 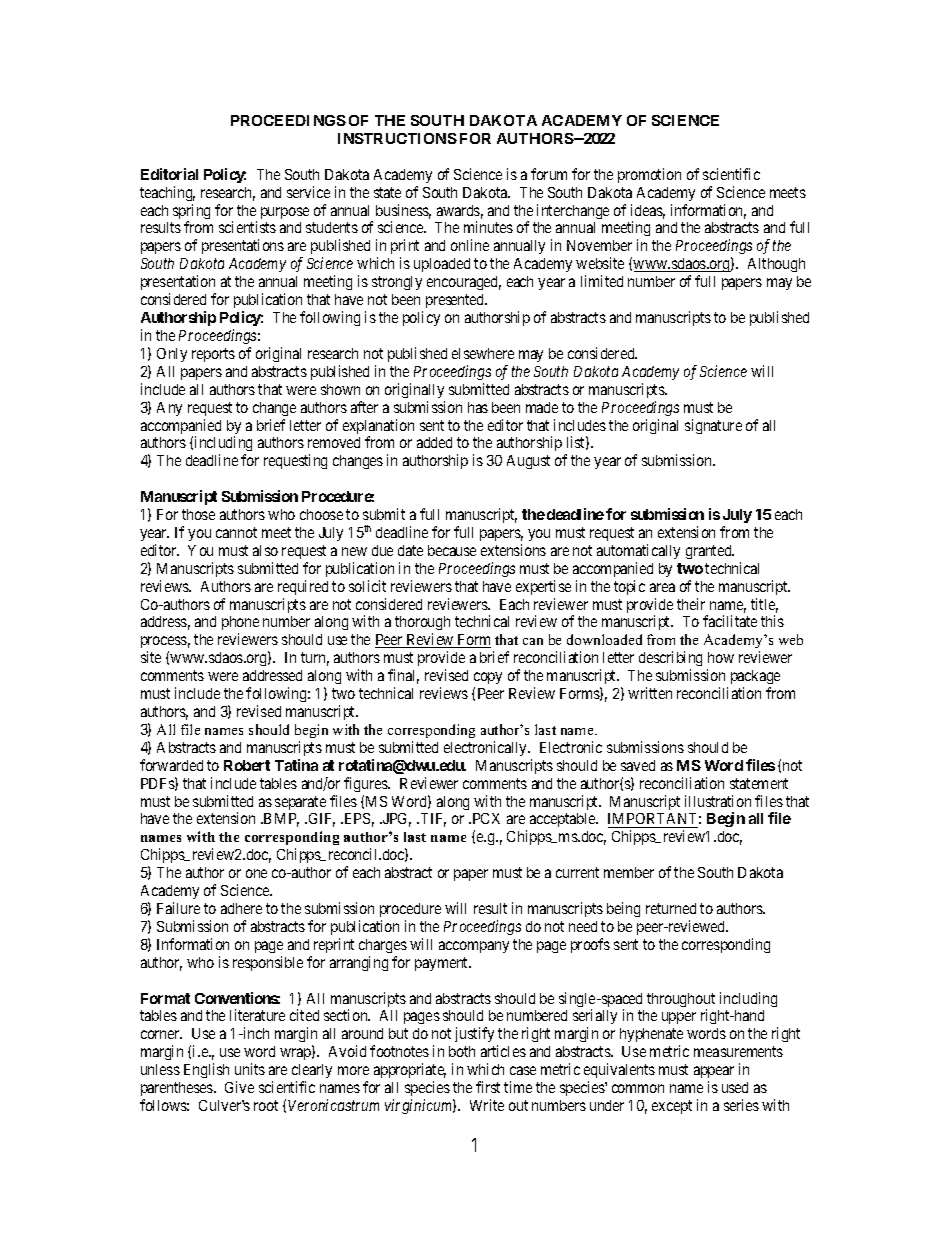 I want to click on has, so click(x=478, y=407).
